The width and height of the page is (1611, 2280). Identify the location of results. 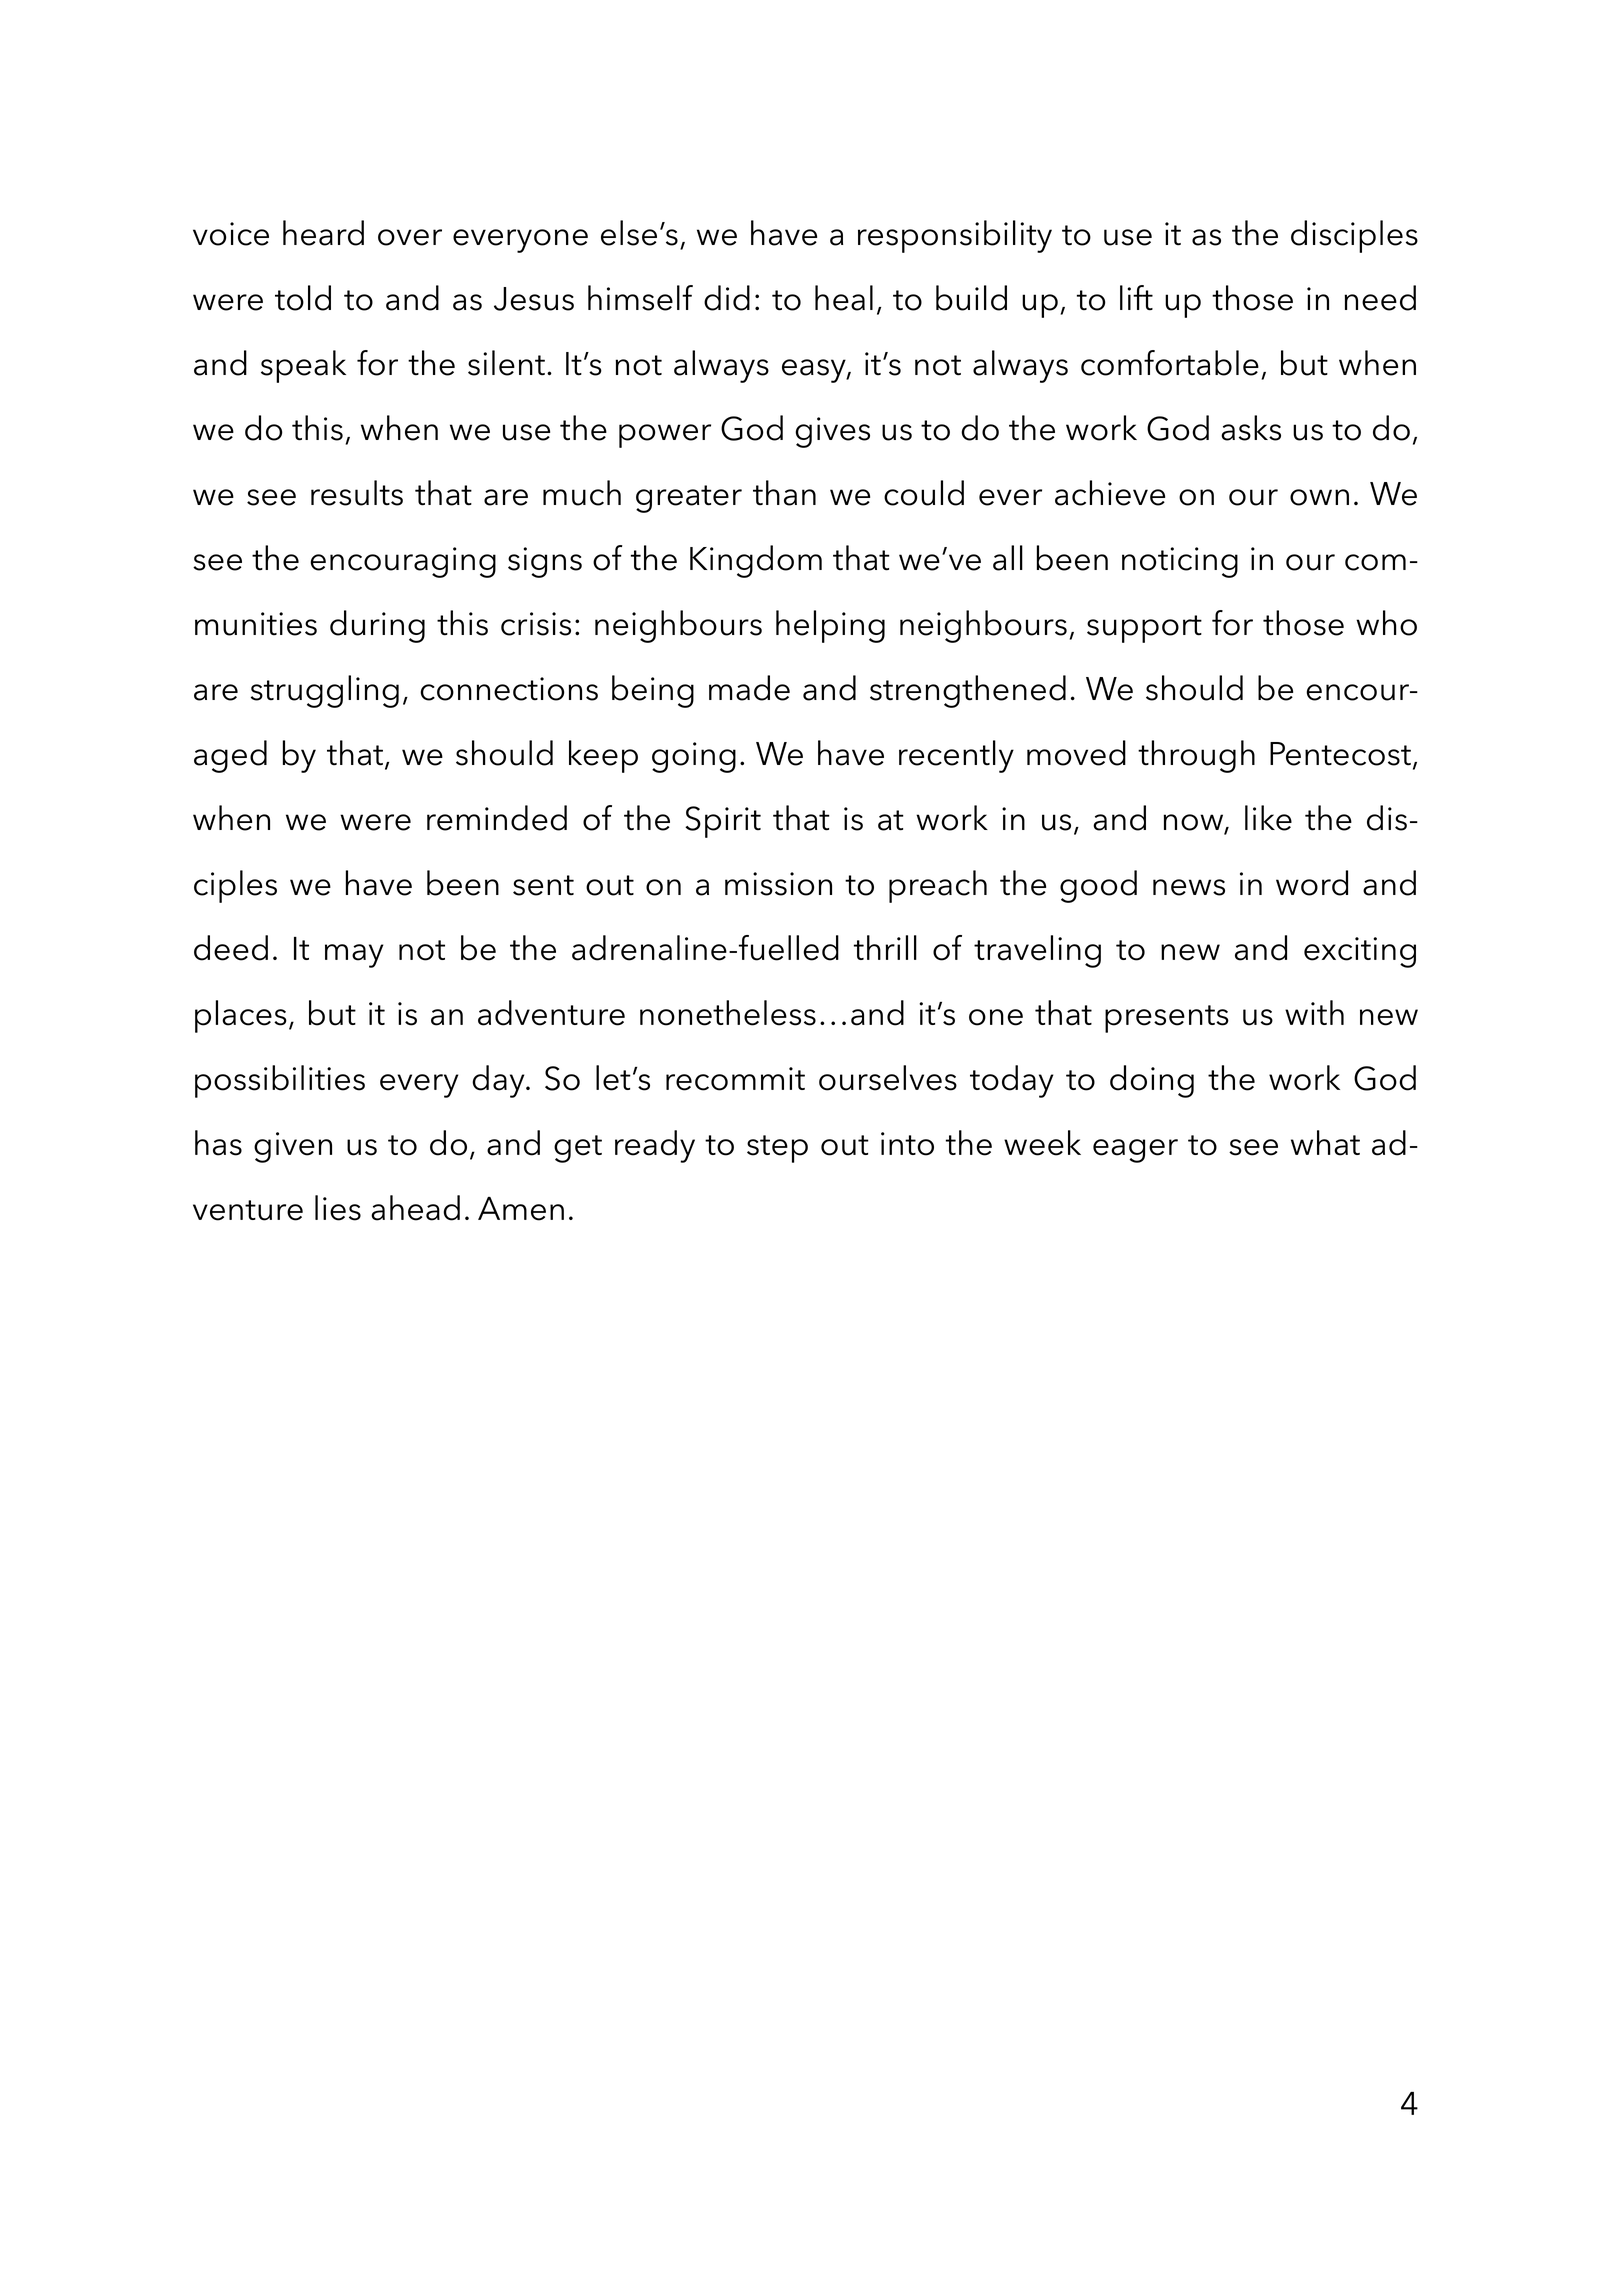
(357, 493).
